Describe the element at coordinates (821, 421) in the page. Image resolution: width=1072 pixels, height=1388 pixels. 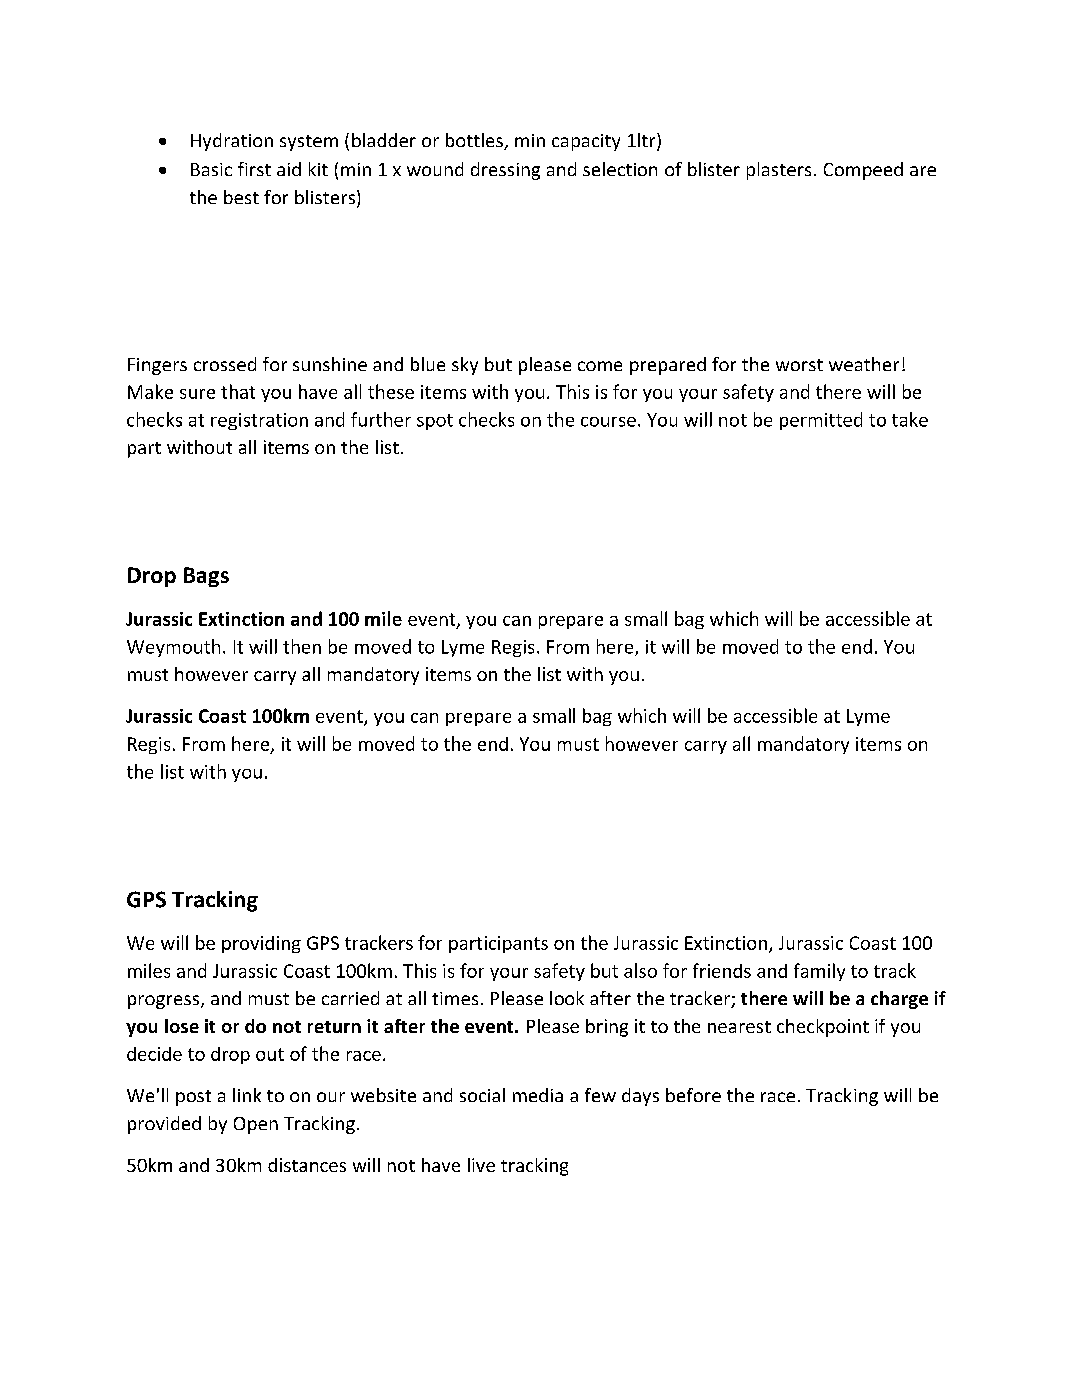
I see `permitted` at that location.
